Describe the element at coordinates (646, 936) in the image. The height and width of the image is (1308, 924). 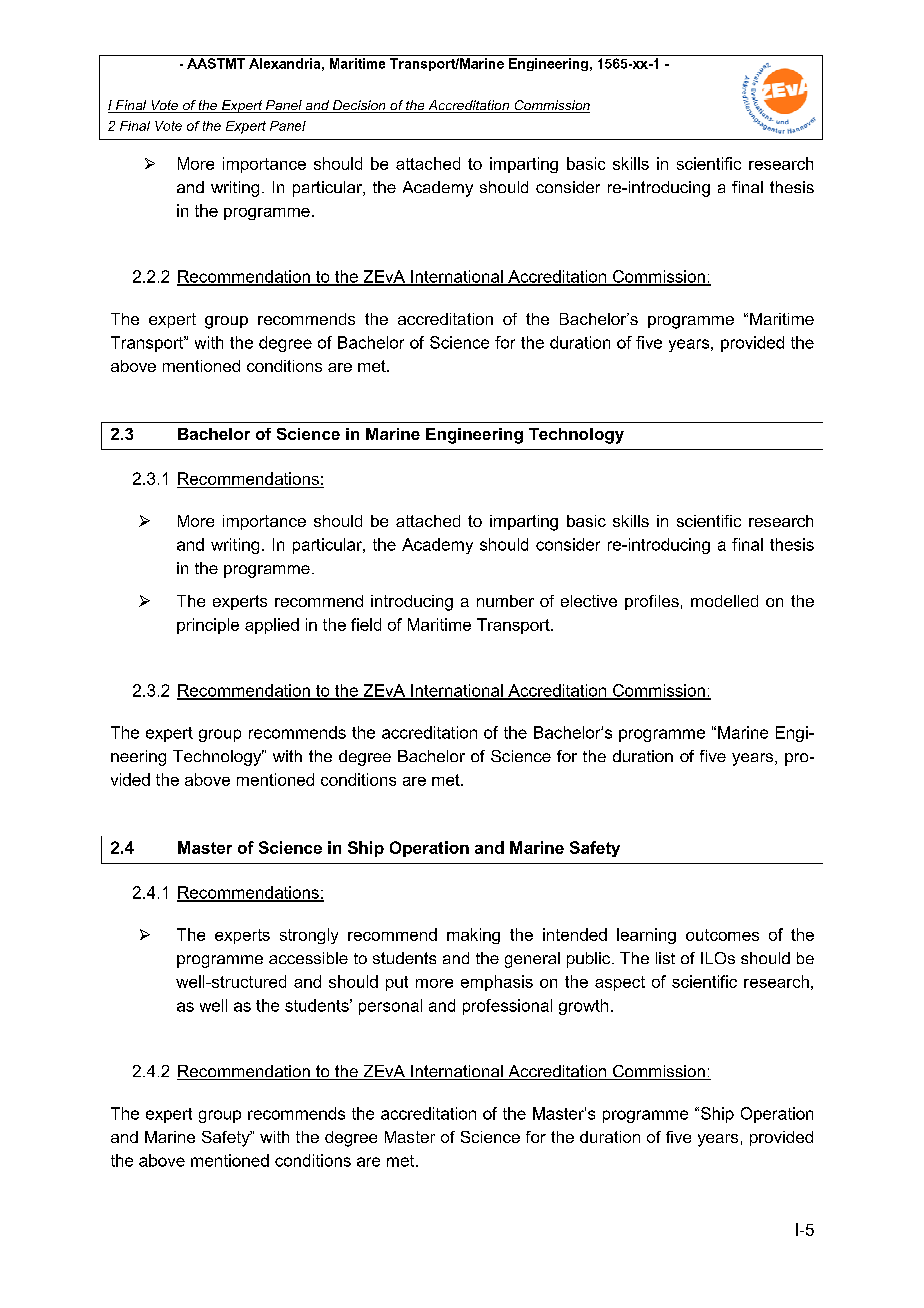
I see `learning` at that location.
